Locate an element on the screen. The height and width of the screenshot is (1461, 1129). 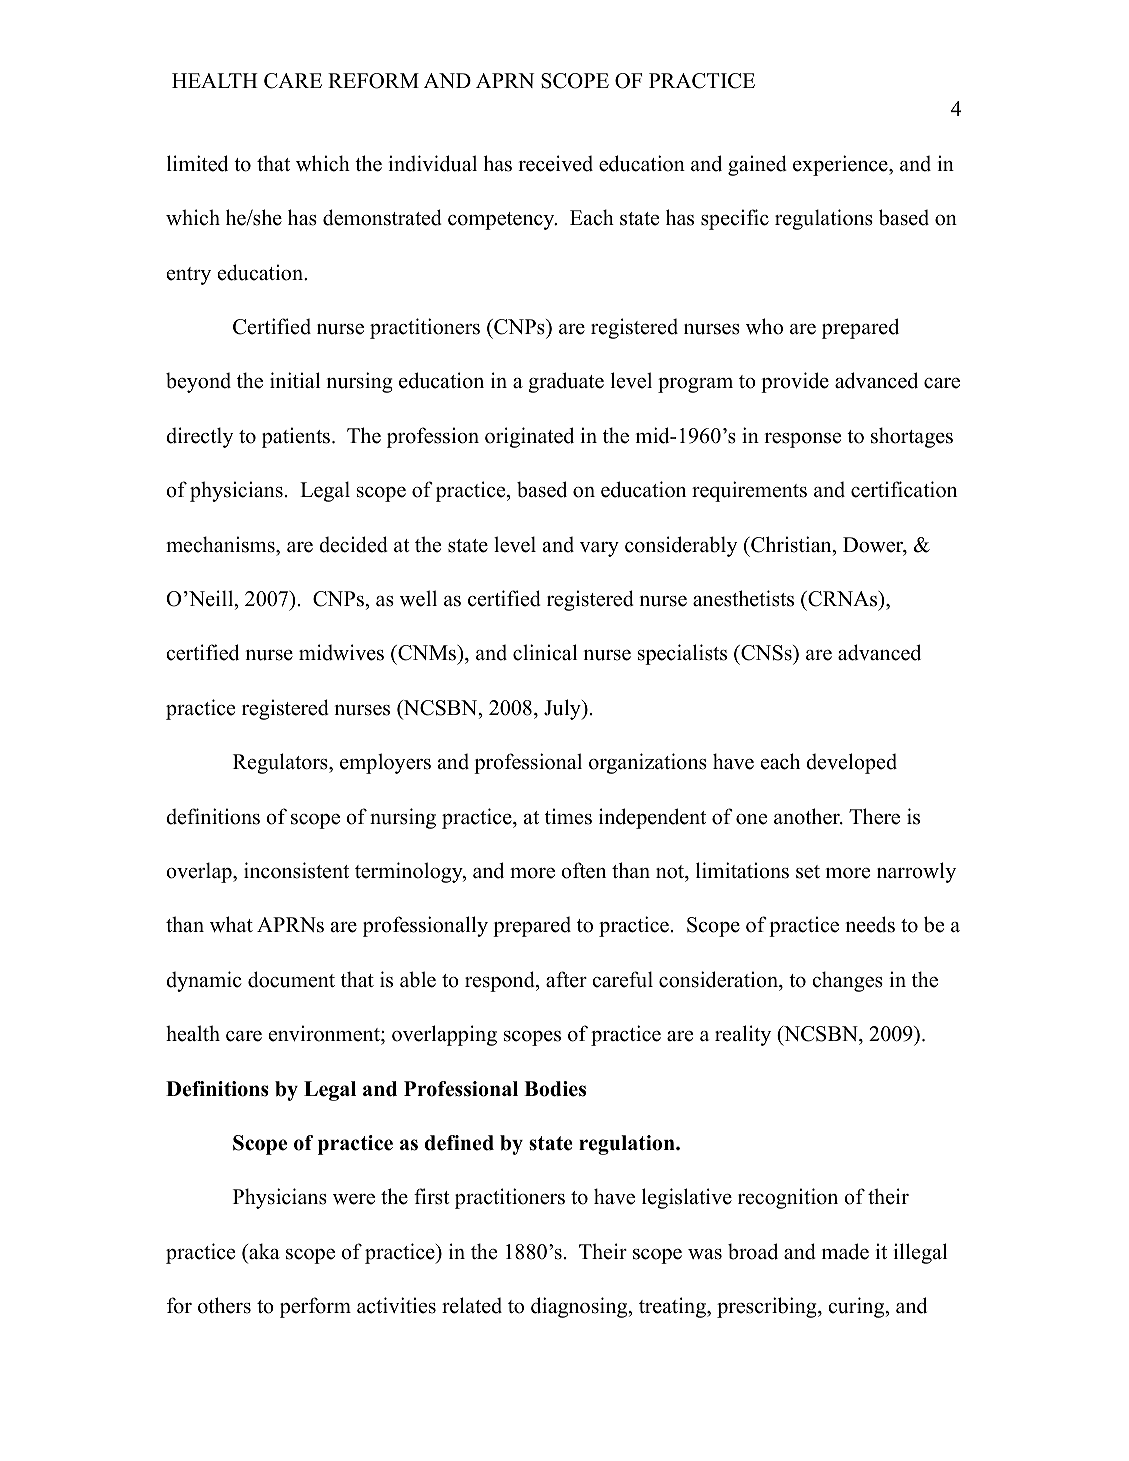
developed is located at coordinates (851, 763).
